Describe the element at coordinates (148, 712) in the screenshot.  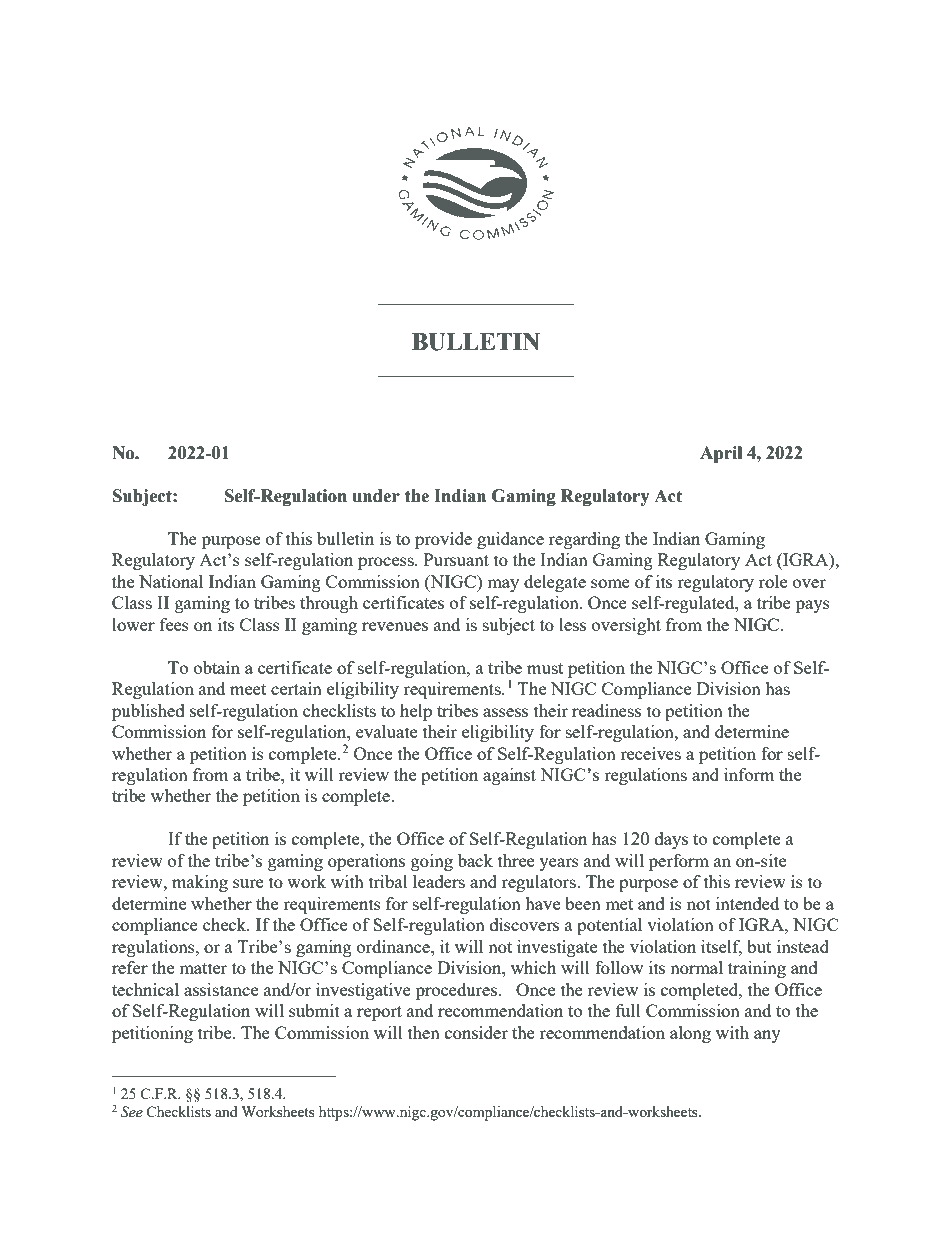
I see `published` at that location.
